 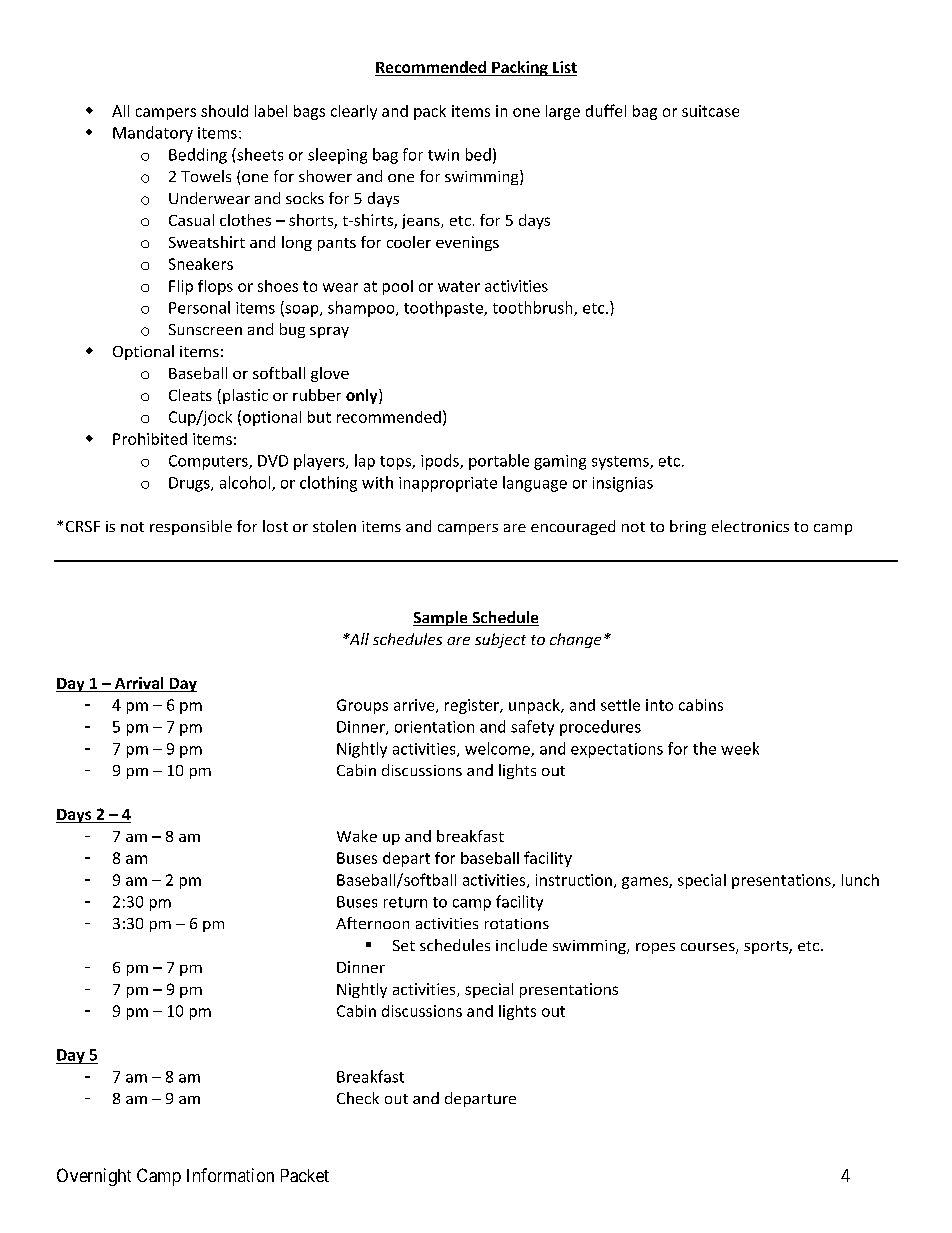 What do you see at coordinates (444, 309) in the image?
I see `toothpaste` at bounding box center [444, 309].
